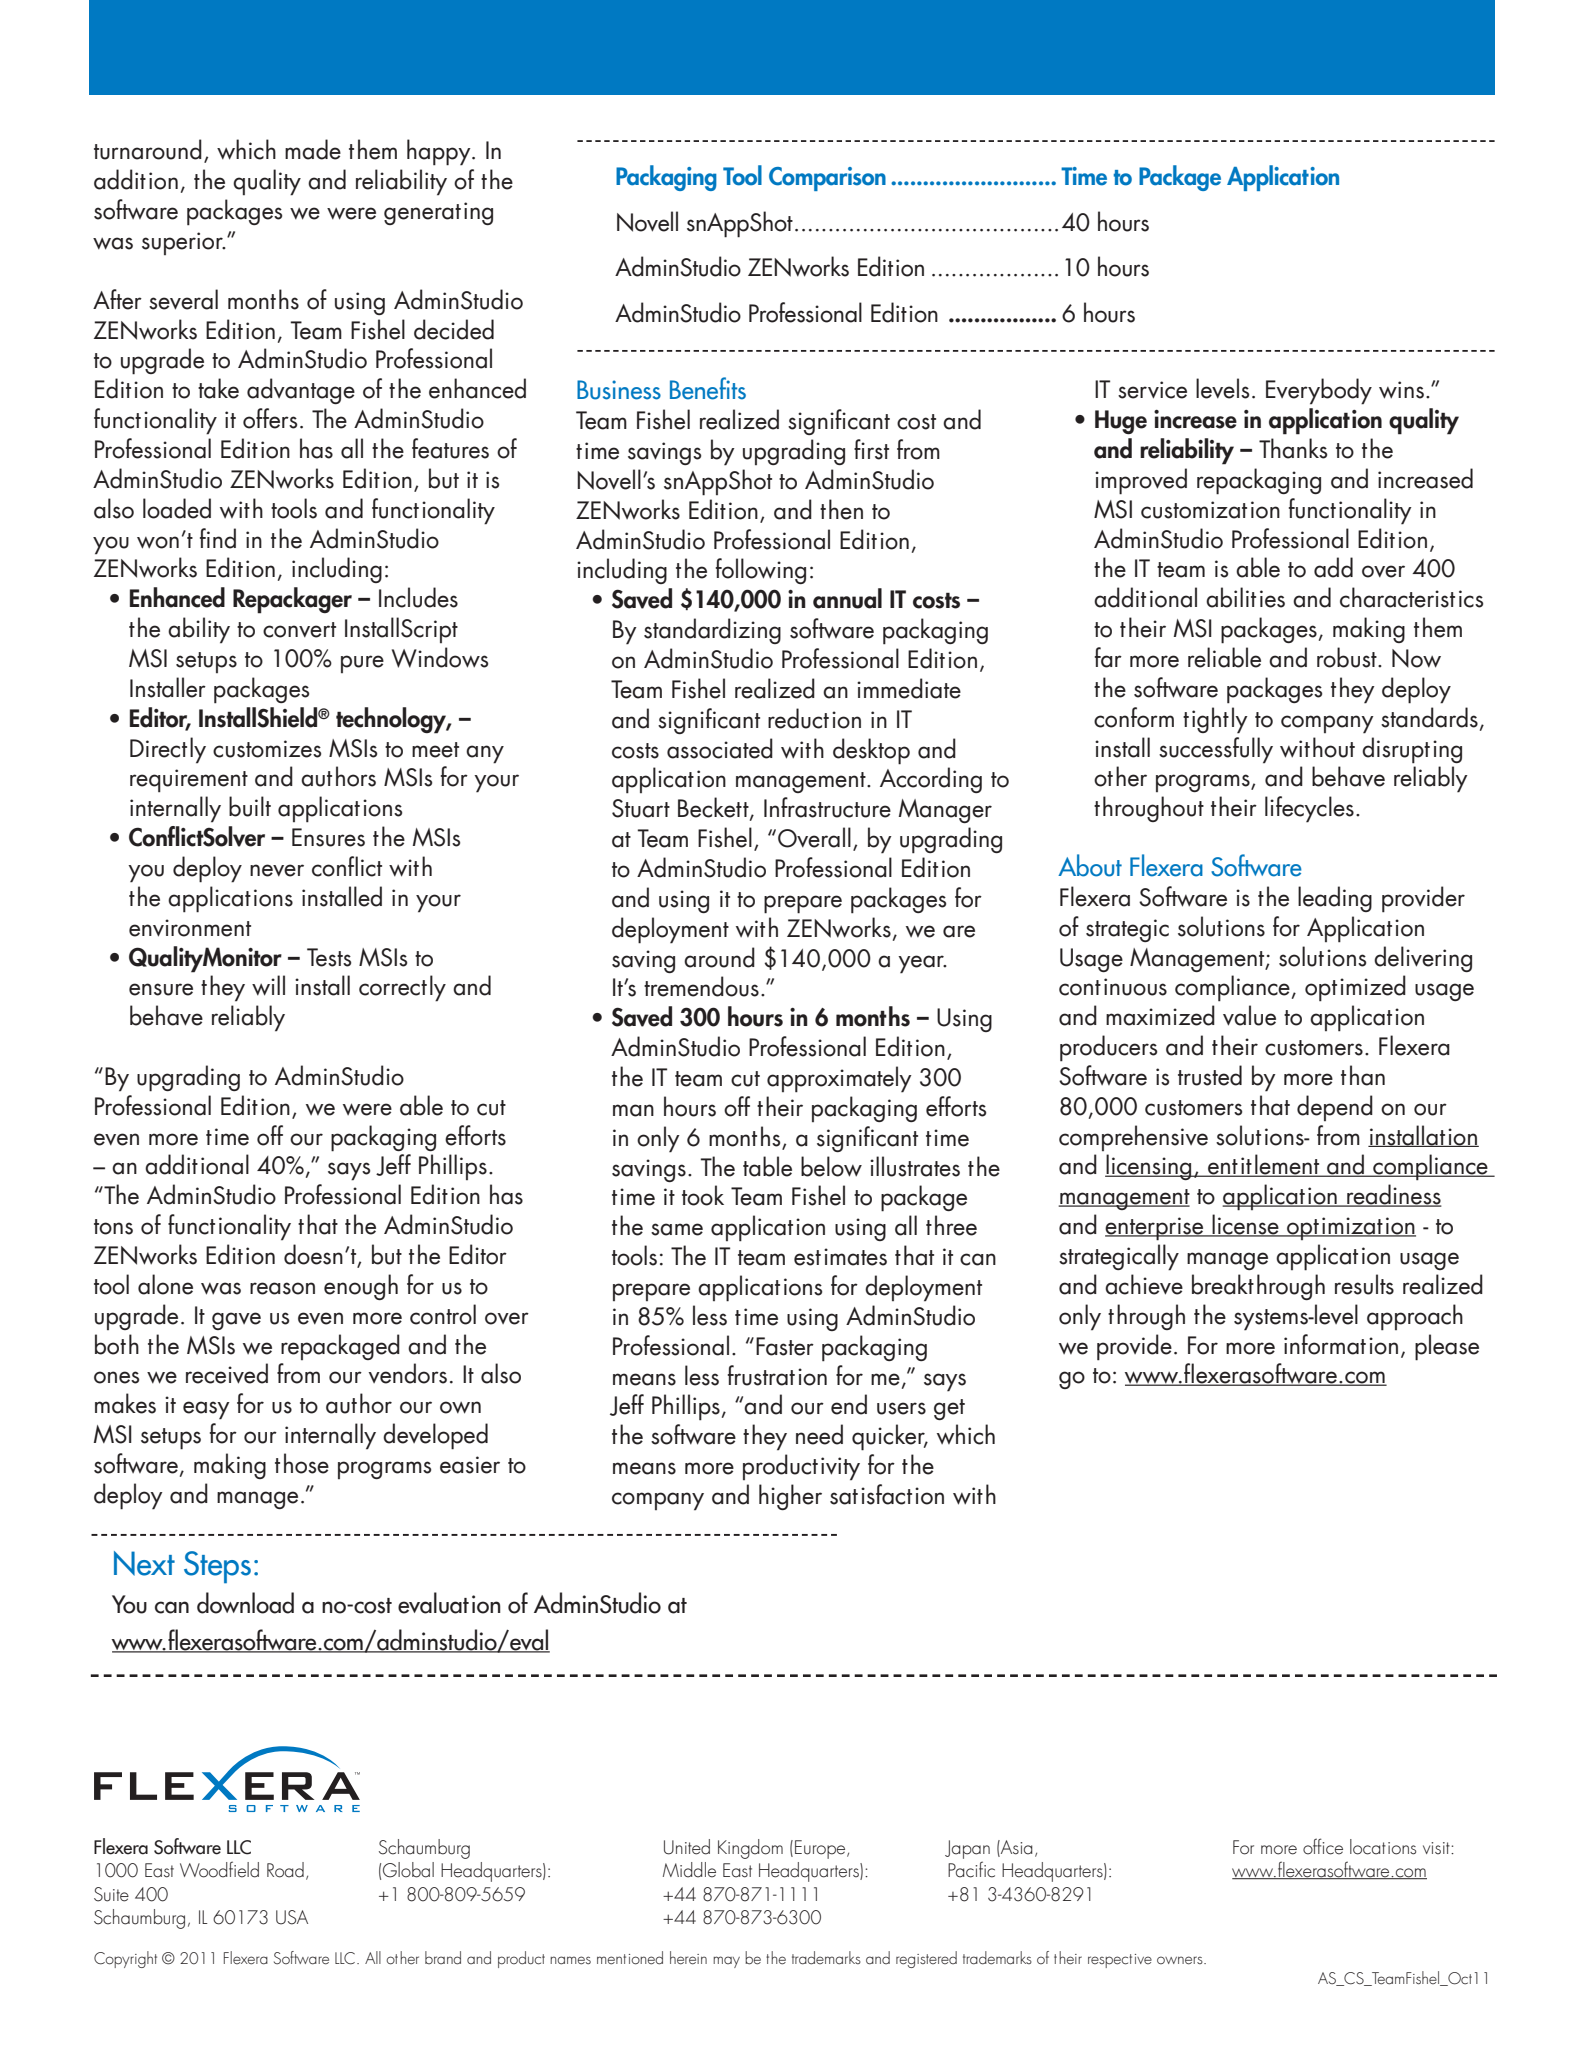  Describe the element at coordinates (236, 1321) in the document. I see `gave` at that location.
